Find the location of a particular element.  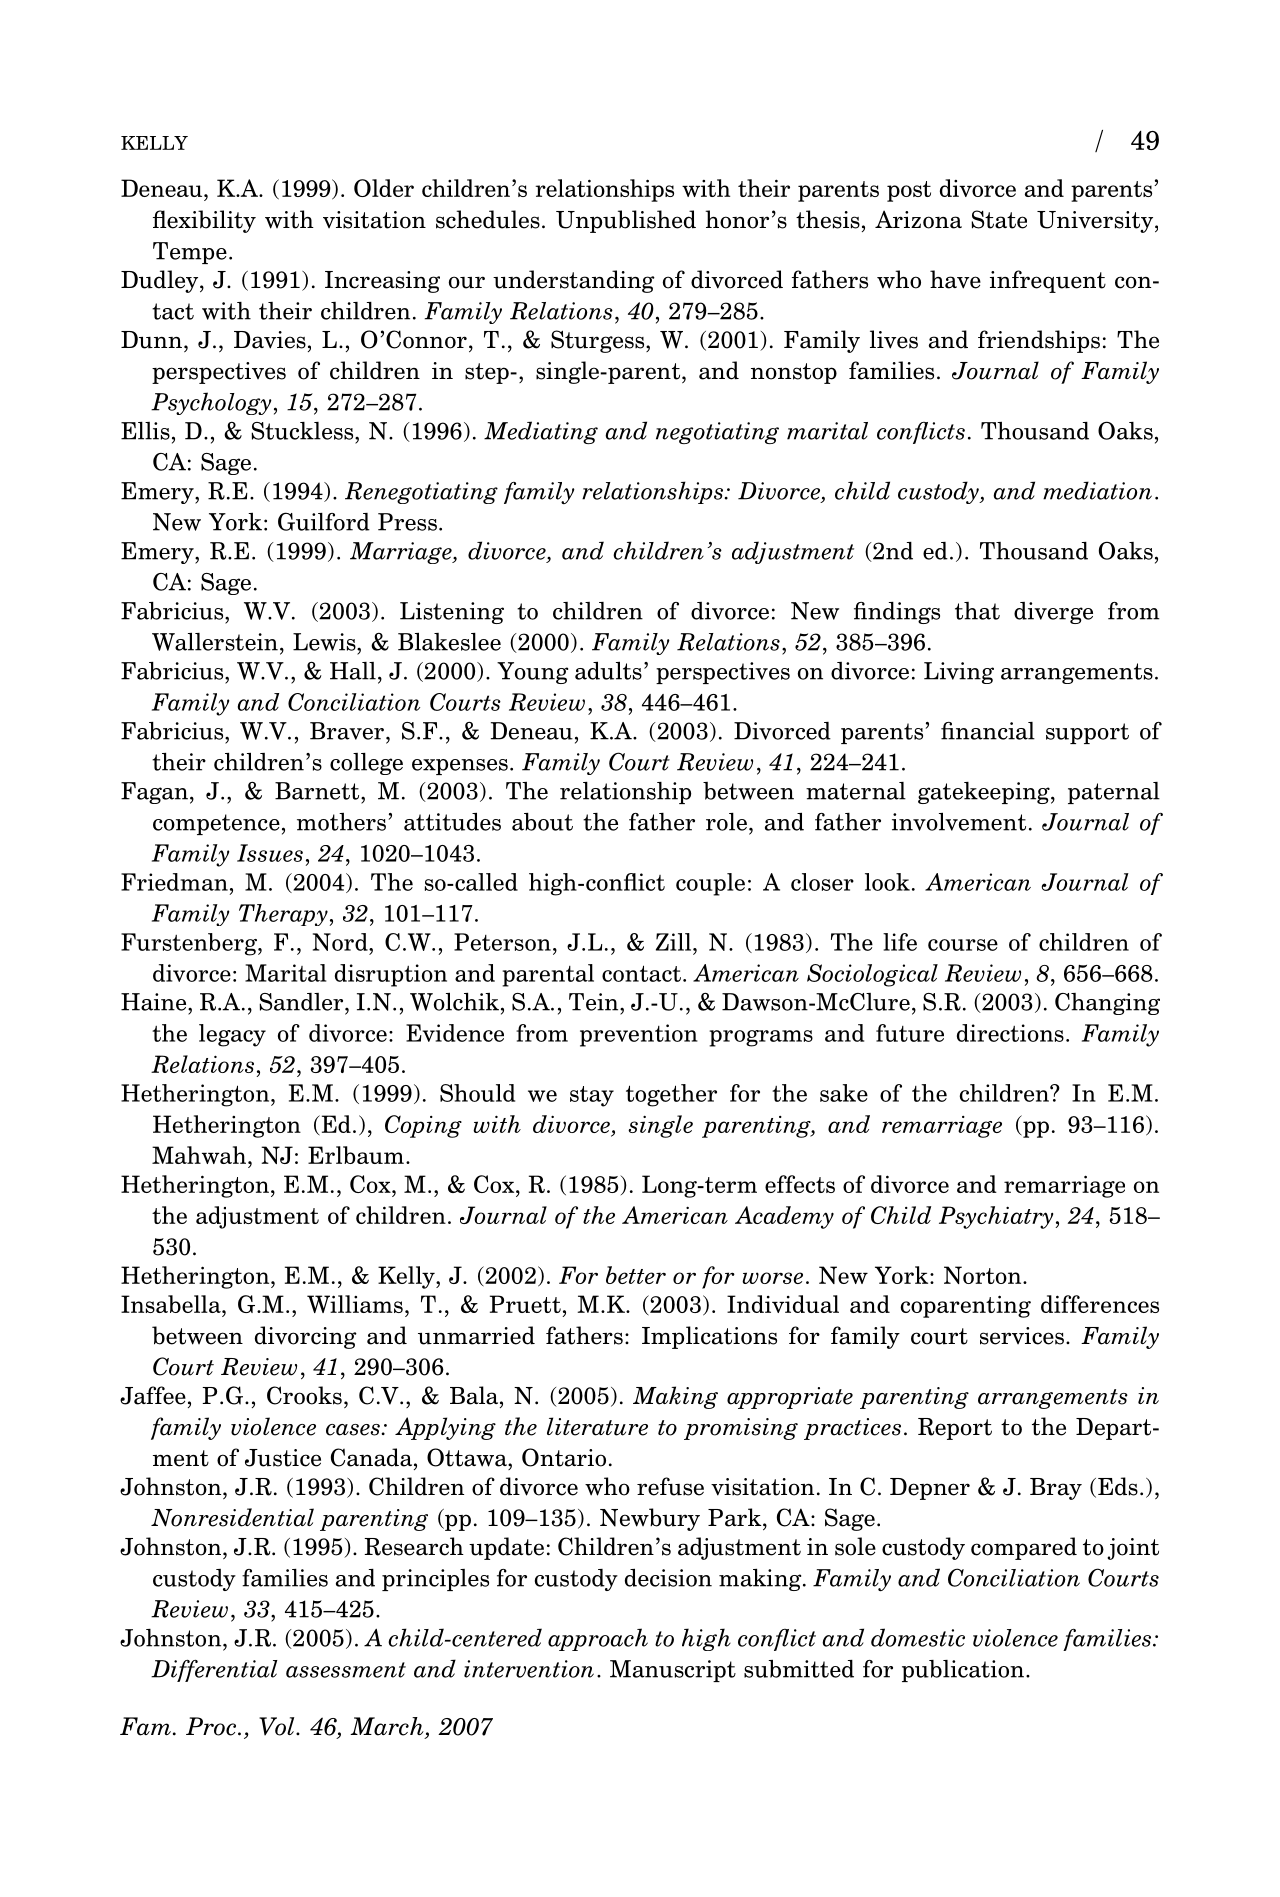

adults is located at coordinates (608, 670).
